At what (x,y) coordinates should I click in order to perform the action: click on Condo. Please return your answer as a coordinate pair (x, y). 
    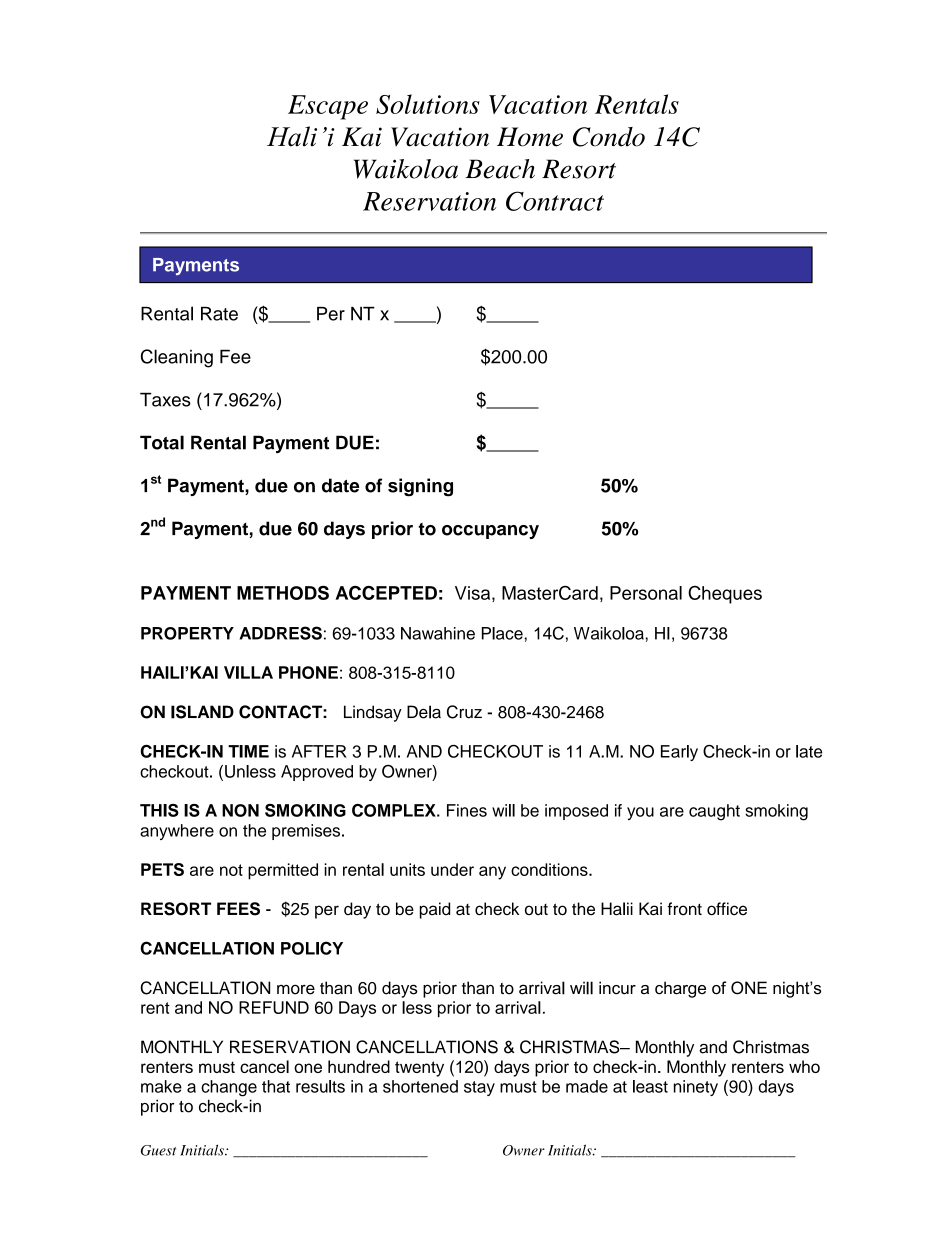
    Looking at the image, I should click on (609, 137).
